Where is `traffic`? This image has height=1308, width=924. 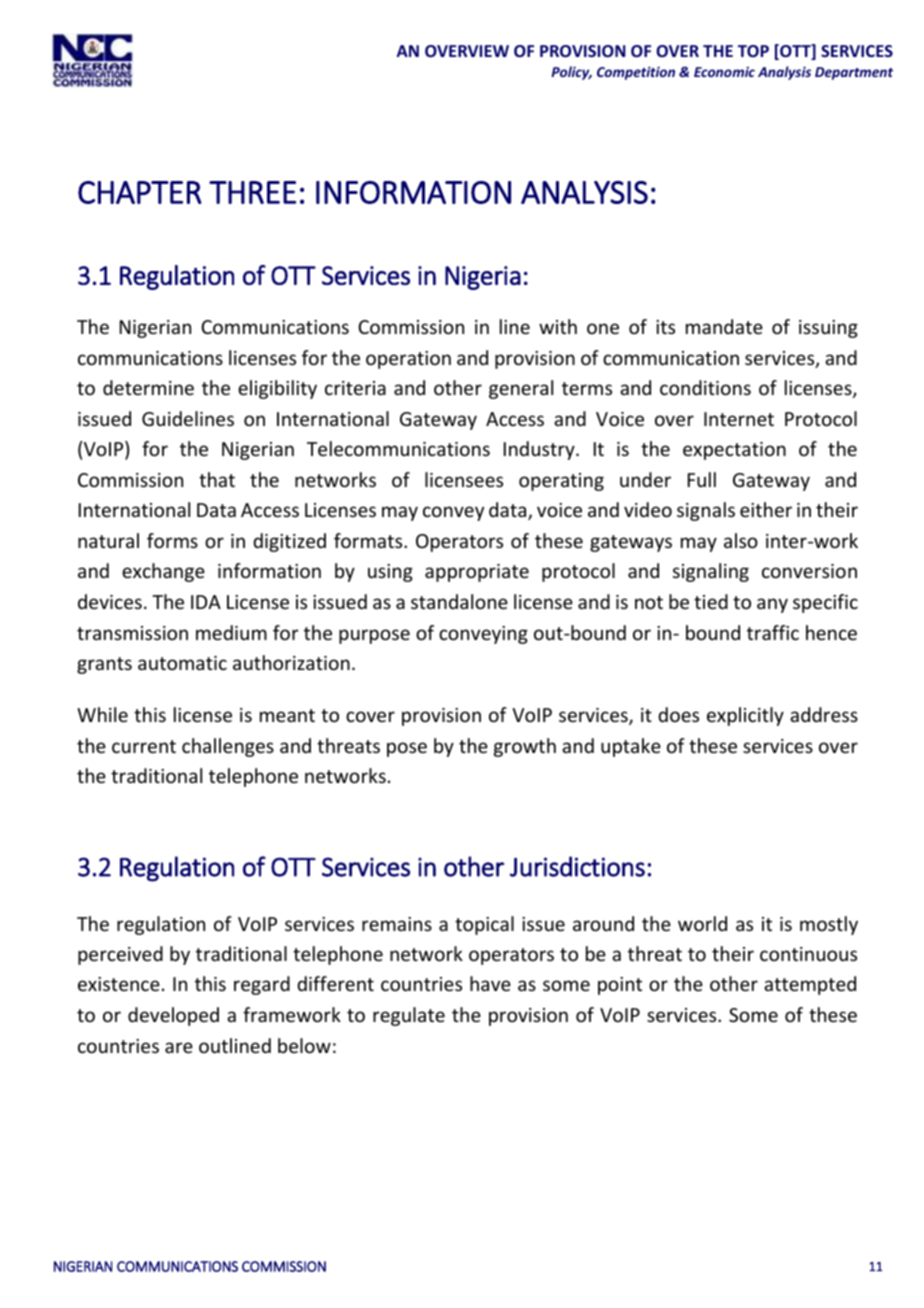 traffic is located at coordinates (773, 632).
